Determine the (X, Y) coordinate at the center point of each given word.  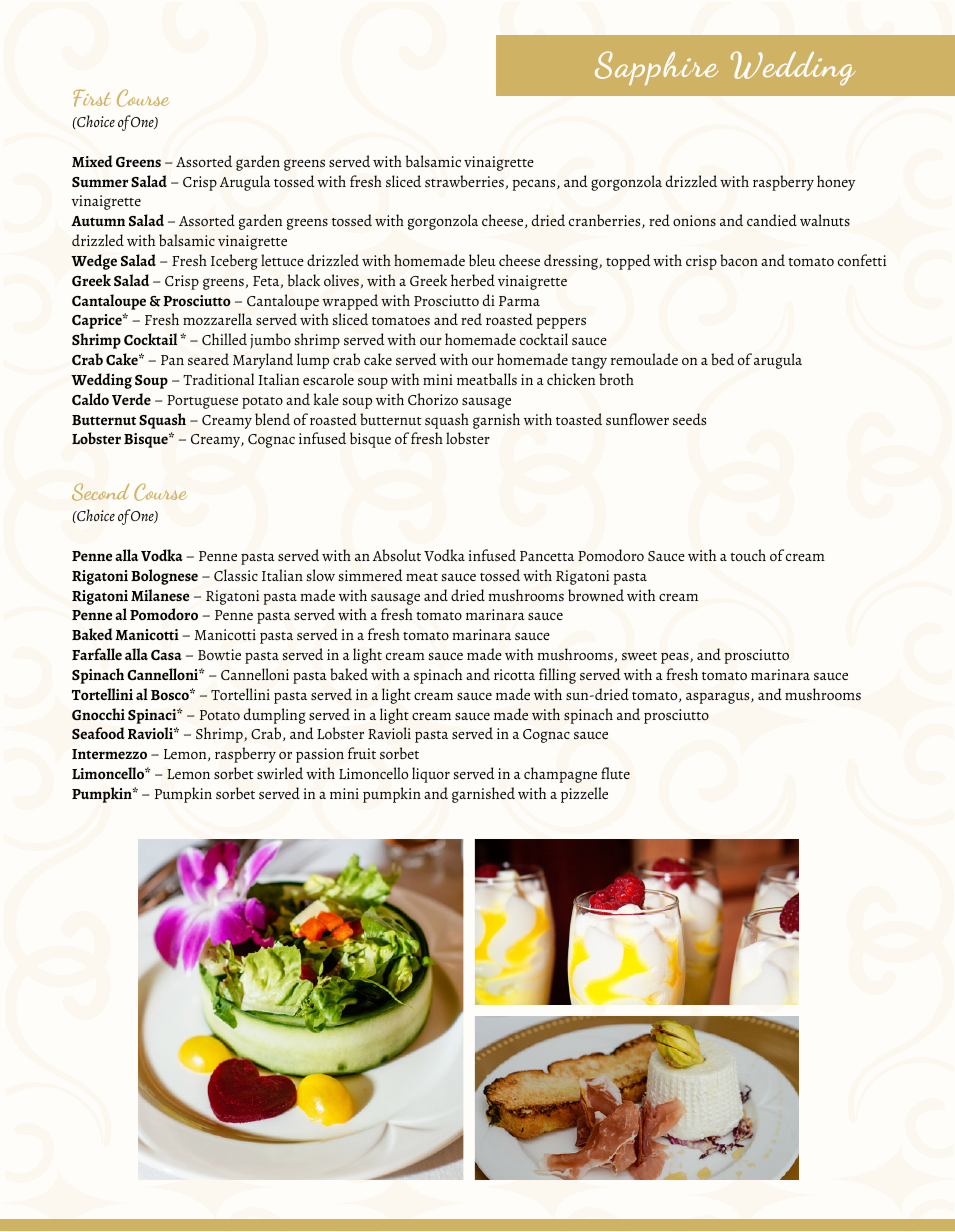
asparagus (719, 698)
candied (772, 220)
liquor (431, 775)
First (92, 98)
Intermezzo (109, 754)
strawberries (464, 181)
